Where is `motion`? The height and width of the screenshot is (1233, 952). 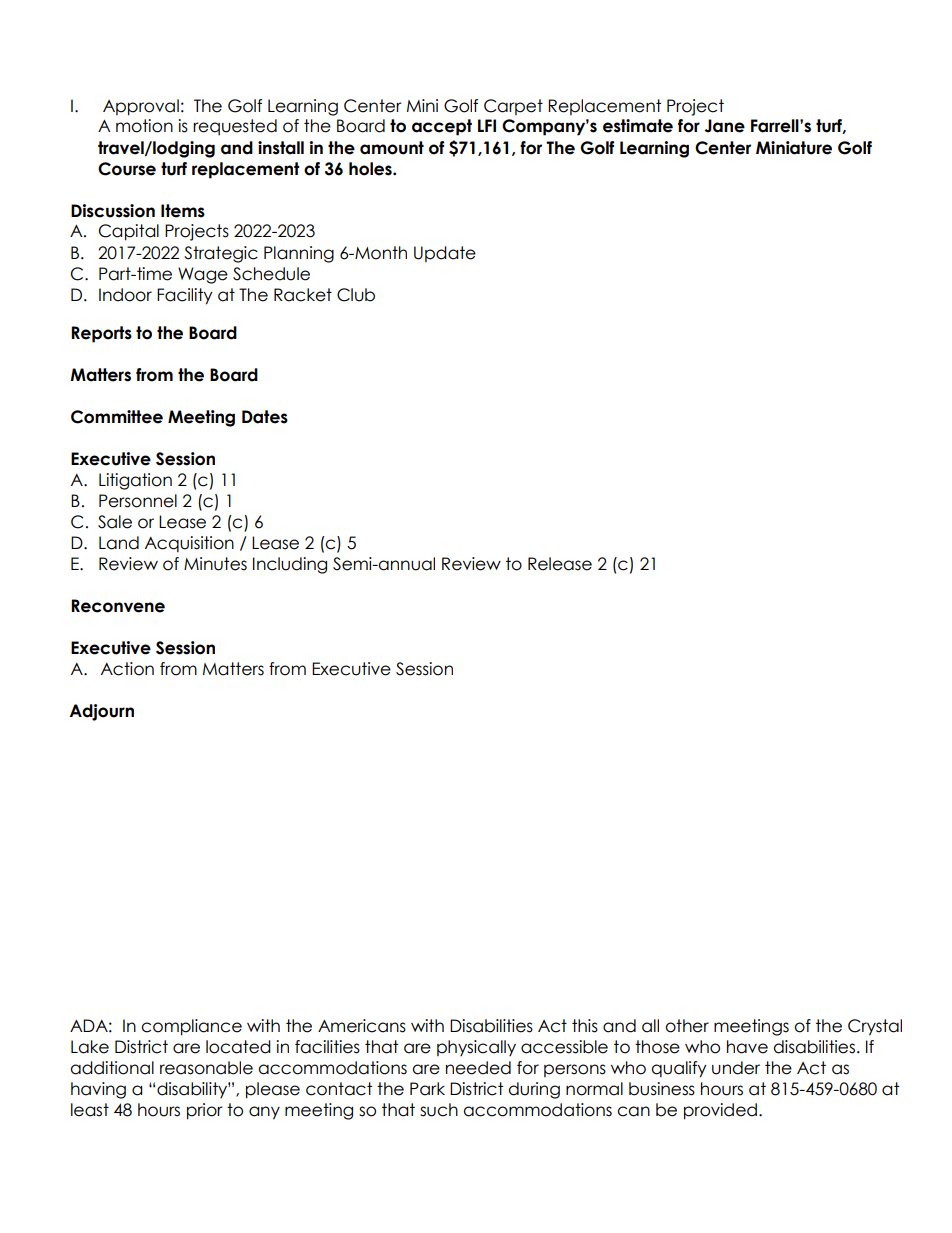
motion is located at coordinates (144, 126).
